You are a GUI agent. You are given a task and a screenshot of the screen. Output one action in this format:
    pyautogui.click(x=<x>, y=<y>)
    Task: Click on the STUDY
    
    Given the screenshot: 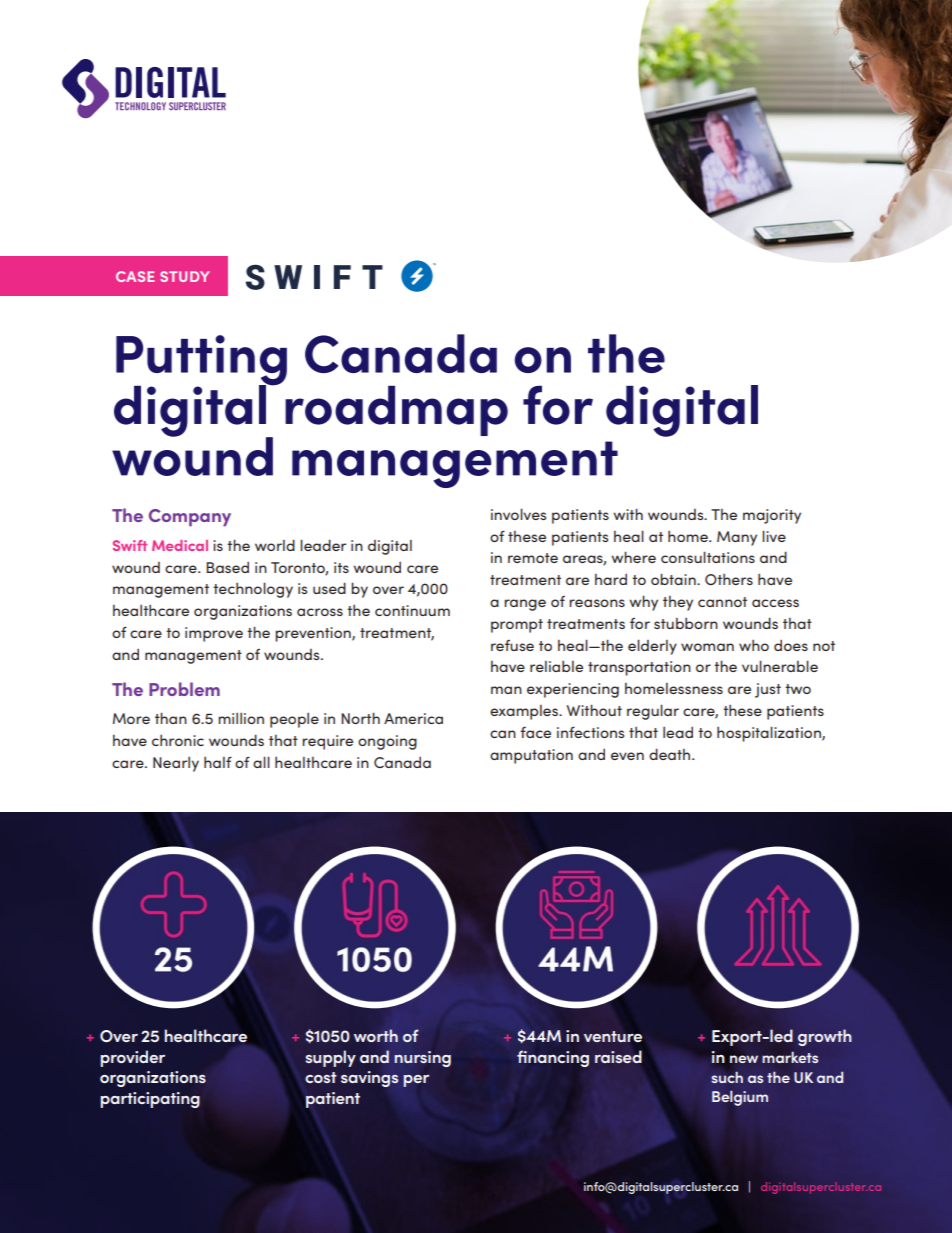 What is the action you would take?
    pyautogui.click(x=185, y=276)
